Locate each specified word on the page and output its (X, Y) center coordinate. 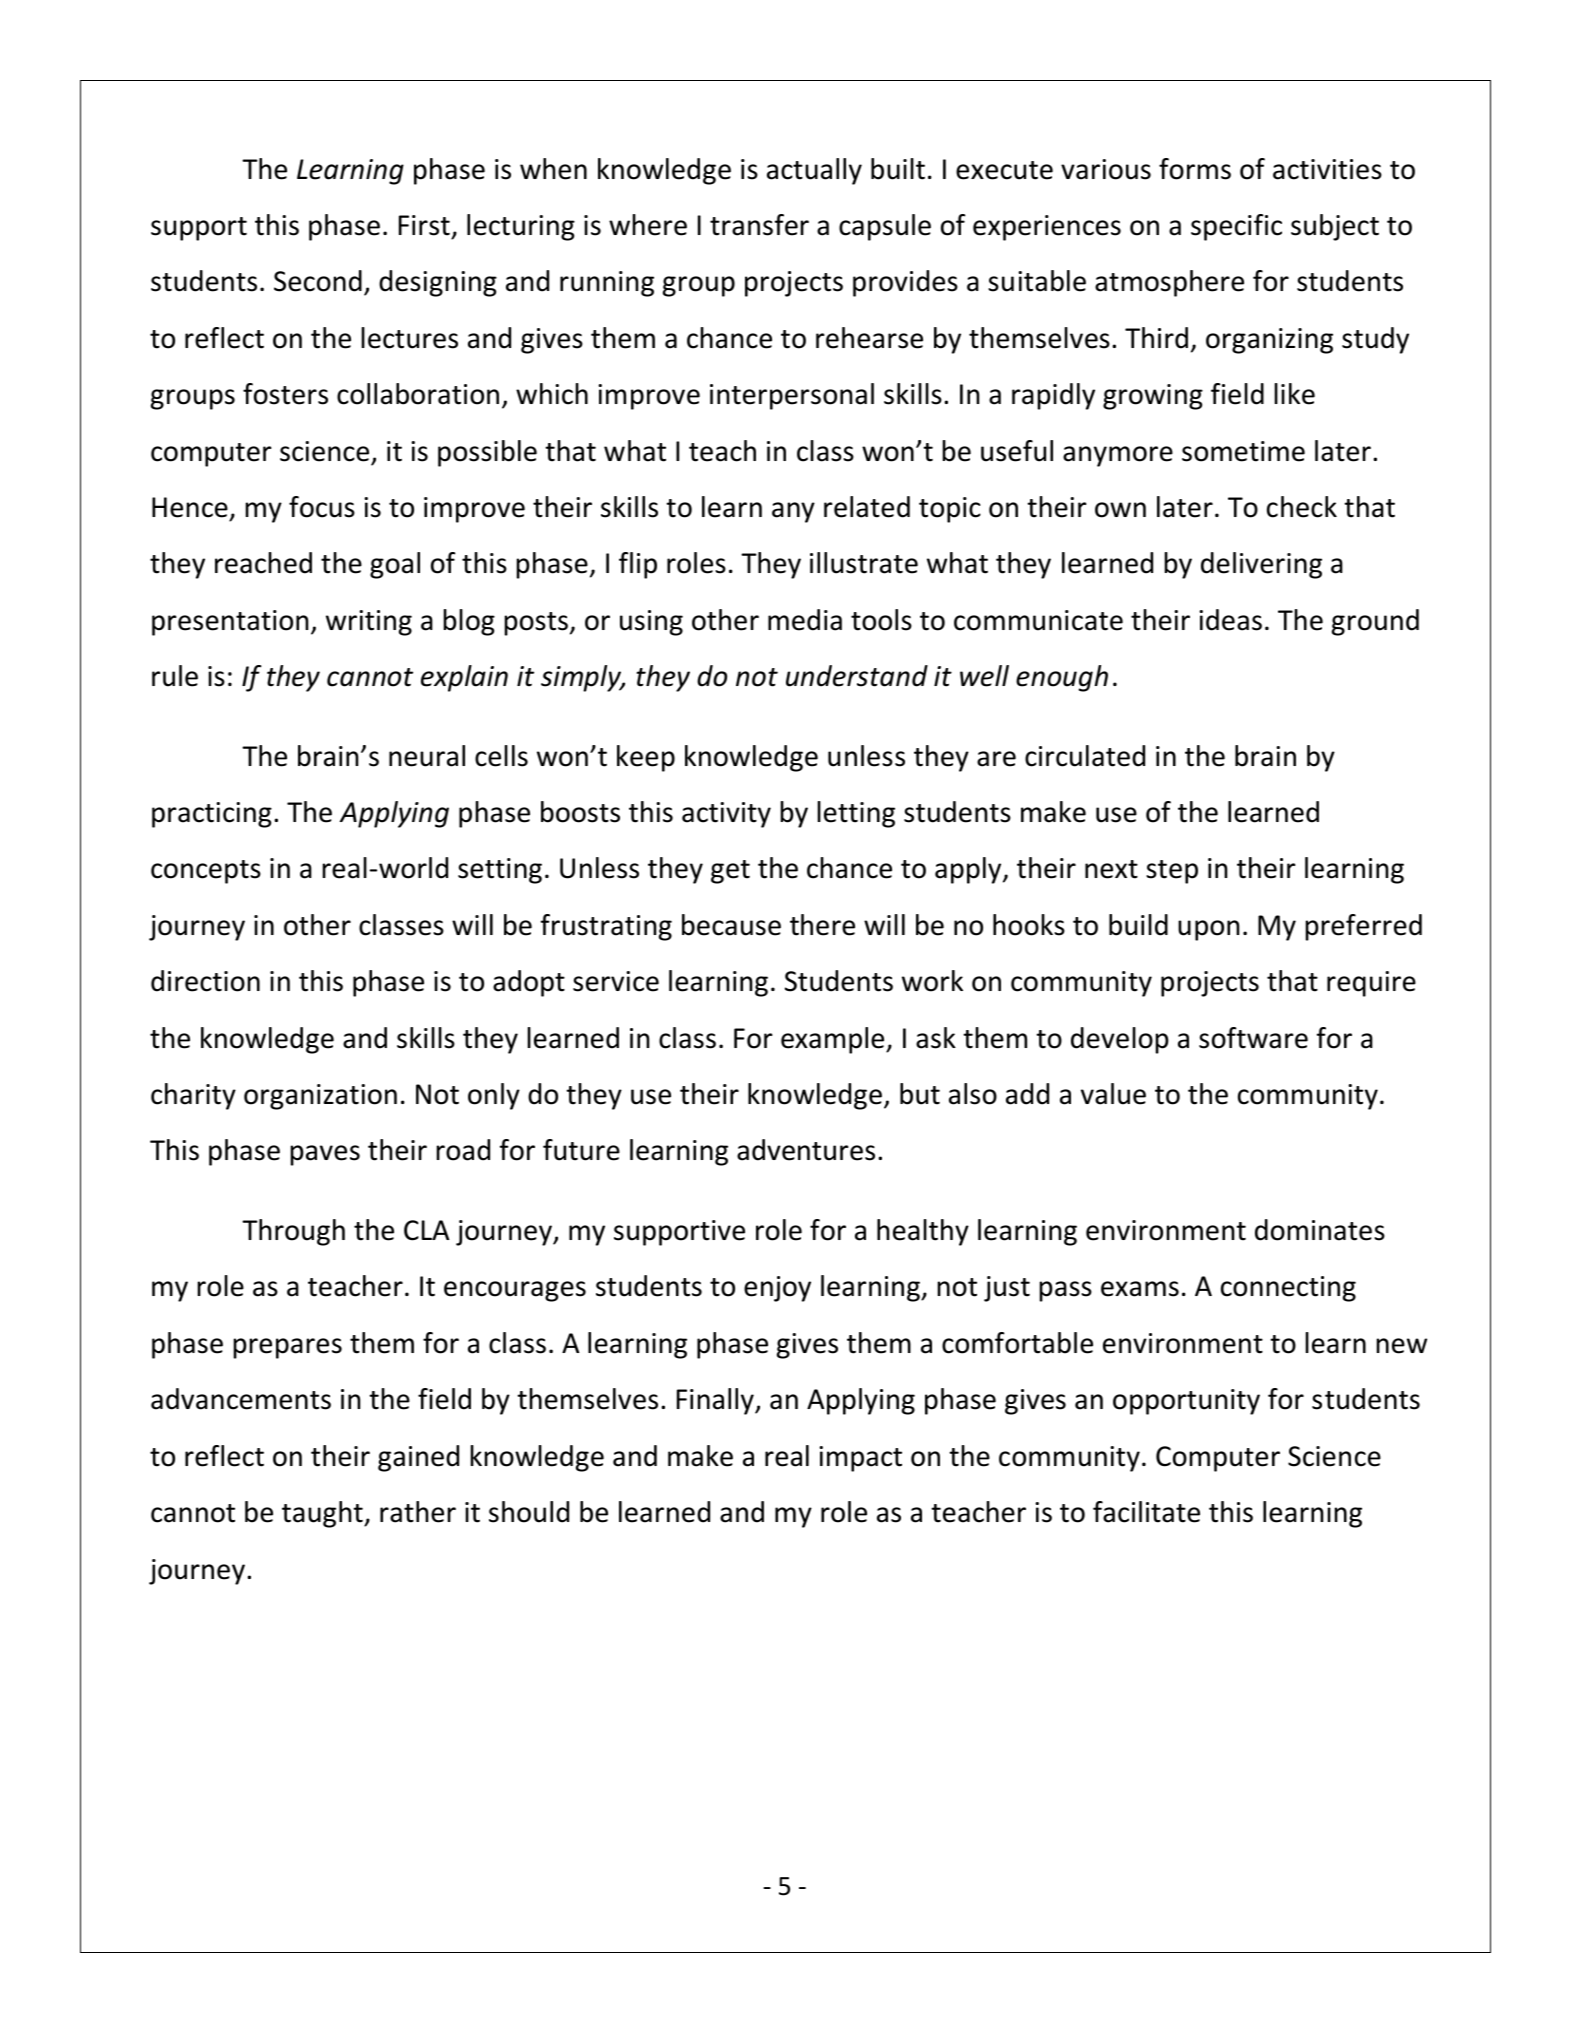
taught (323, 1514)
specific (1236, 227)
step (1172, 872)
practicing (212, 815)
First (424, 225)
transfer (759, 225)
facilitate (1146, 1512)
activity (726, 815)
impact (860, 1459)
